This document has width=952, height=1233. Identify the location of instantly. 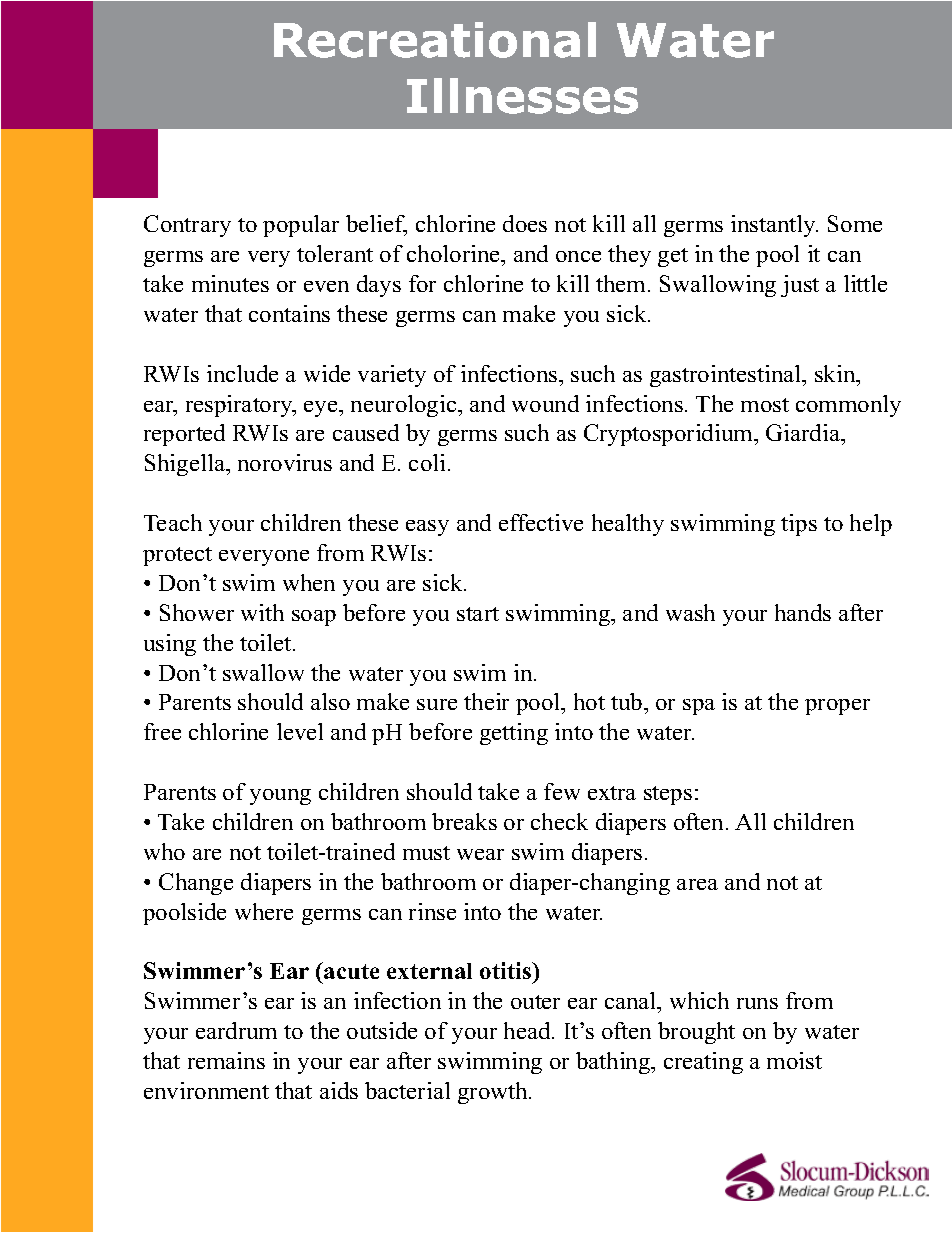
(774, 226).
